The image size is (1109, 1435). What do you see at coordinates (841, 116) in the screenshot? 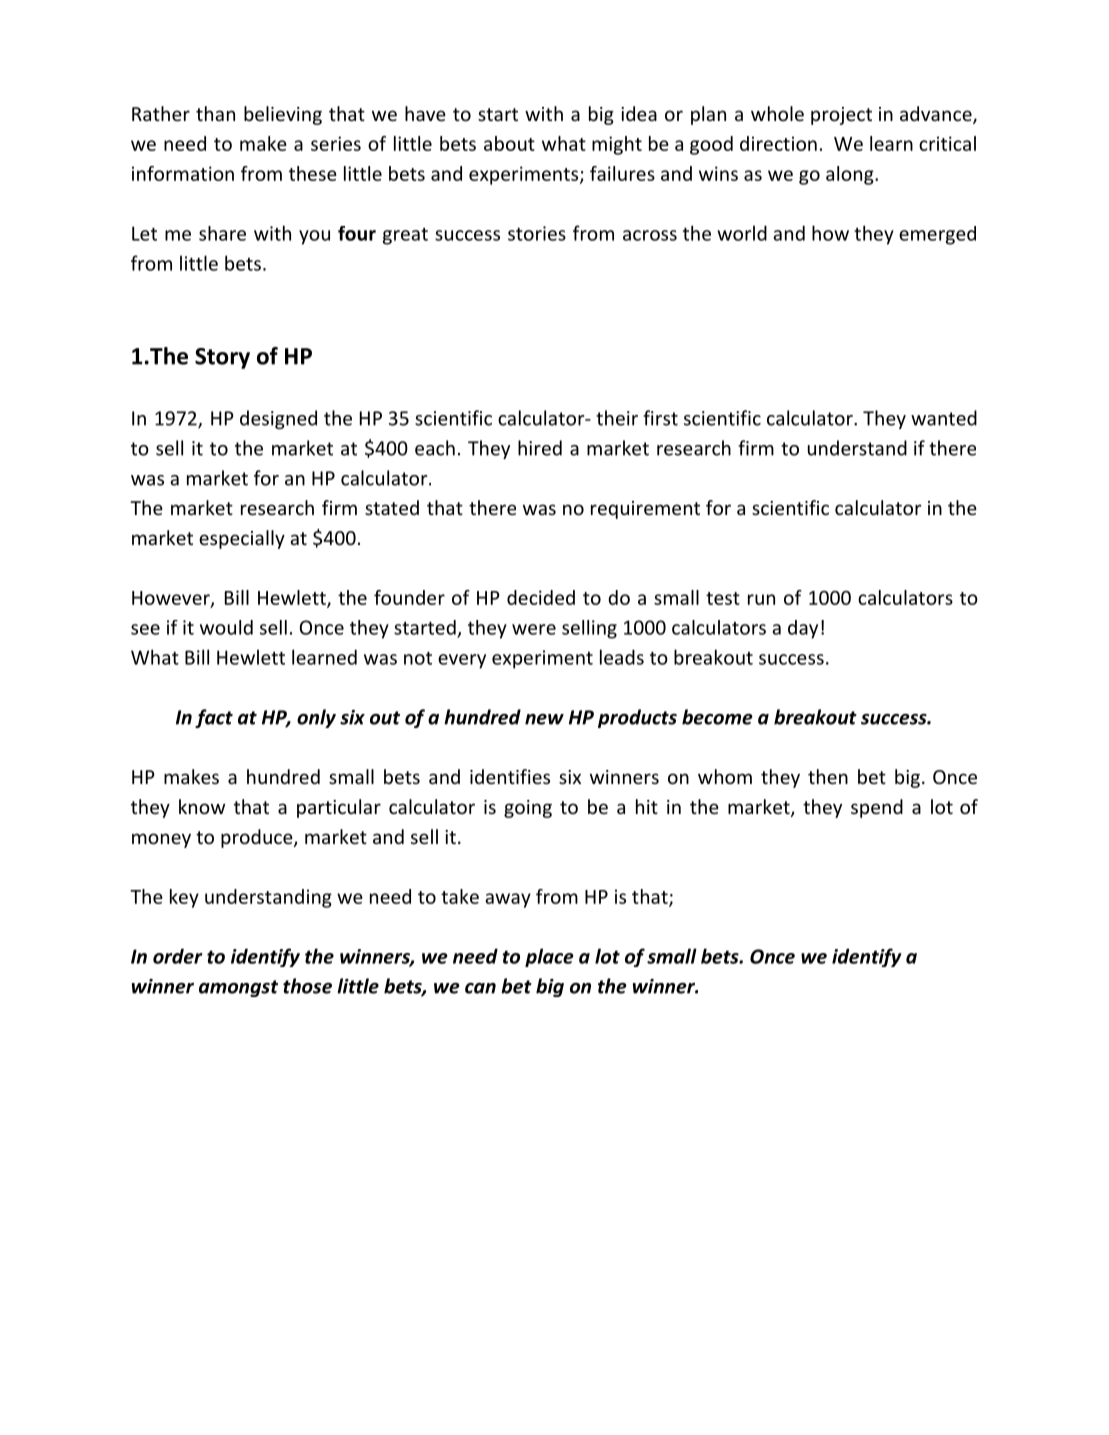
I see `project` at bounding box center [841, 116].
